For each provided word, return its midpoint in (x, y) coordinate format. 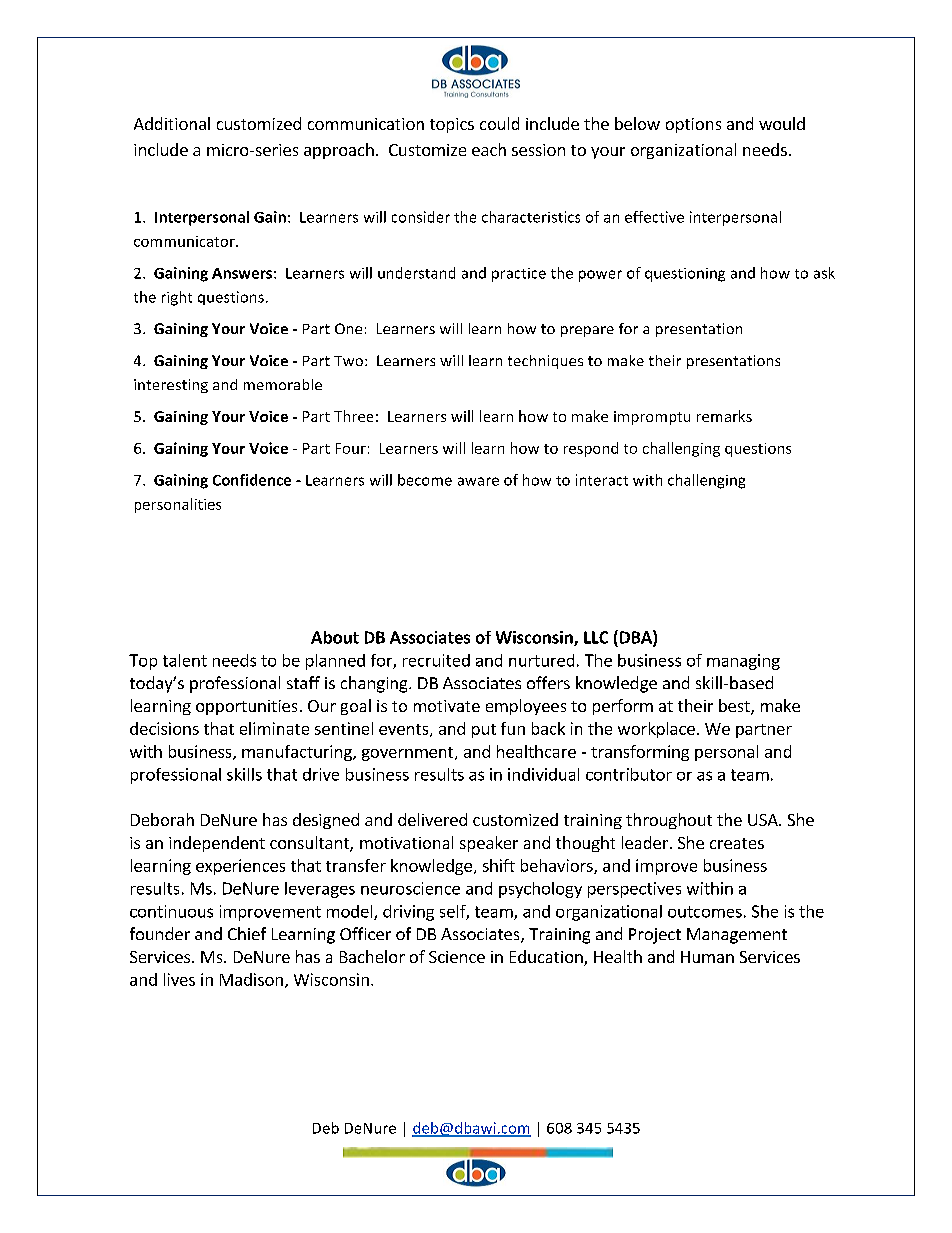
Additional (172, 123)
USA (764, 820)
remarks (724, 416)
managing (743, 662)
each (489, 149)
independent (217, 844)
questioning (685, 275)
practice (519, 275)
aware (478, 481)
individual (543, 774)
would (782, 123)
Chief (247, 933)
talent (185, 660)
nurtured (541, 660)
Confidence (252, 480)
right (177, 298)
